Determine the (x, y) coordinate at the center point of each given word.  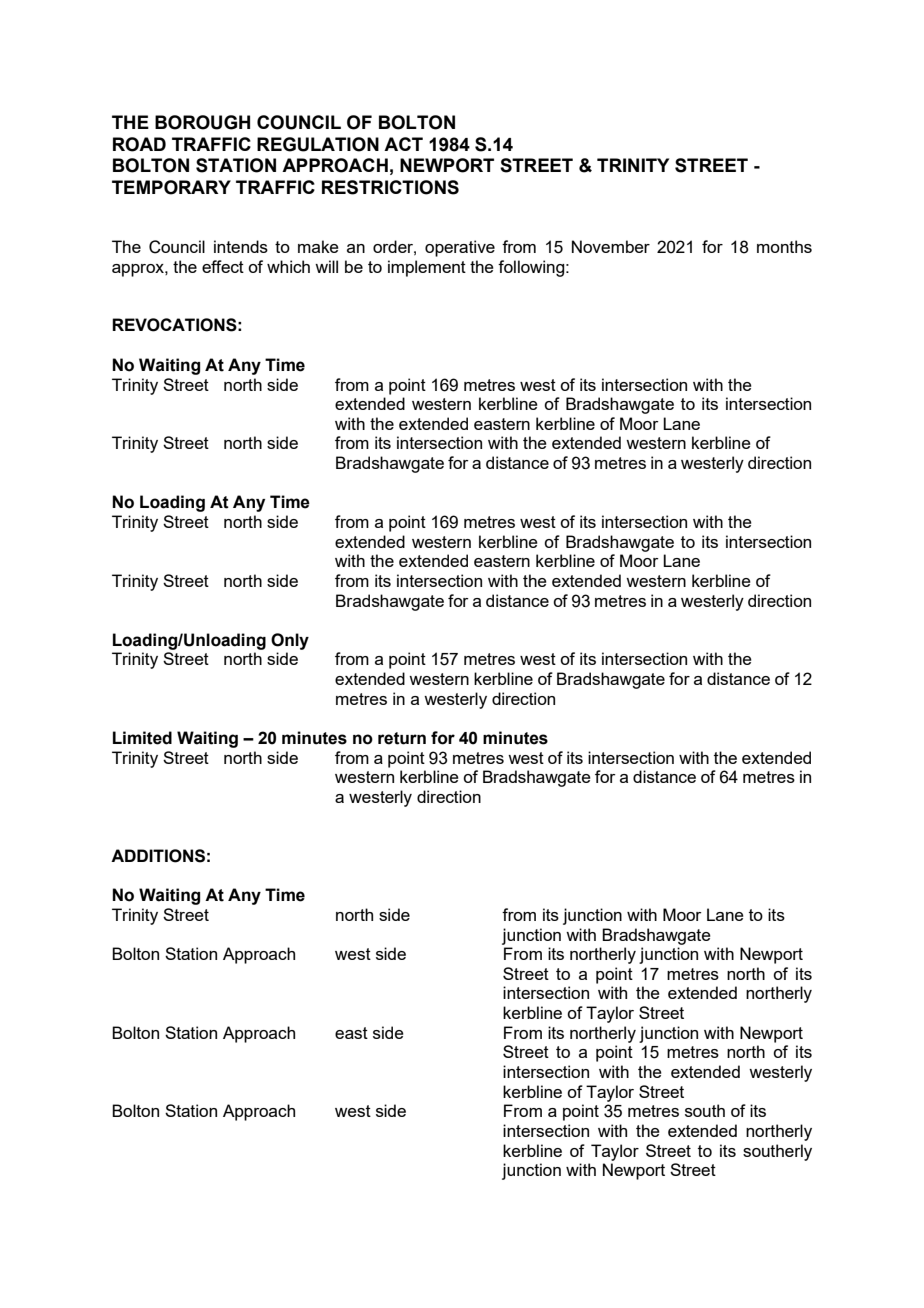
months (784, 246)
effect (223, 266)
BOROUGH (202, 122)
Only (290, 641)
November (611, 246)
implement (427, 268)
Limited (142, 738)
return (402, 738)
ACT (403, 144)
